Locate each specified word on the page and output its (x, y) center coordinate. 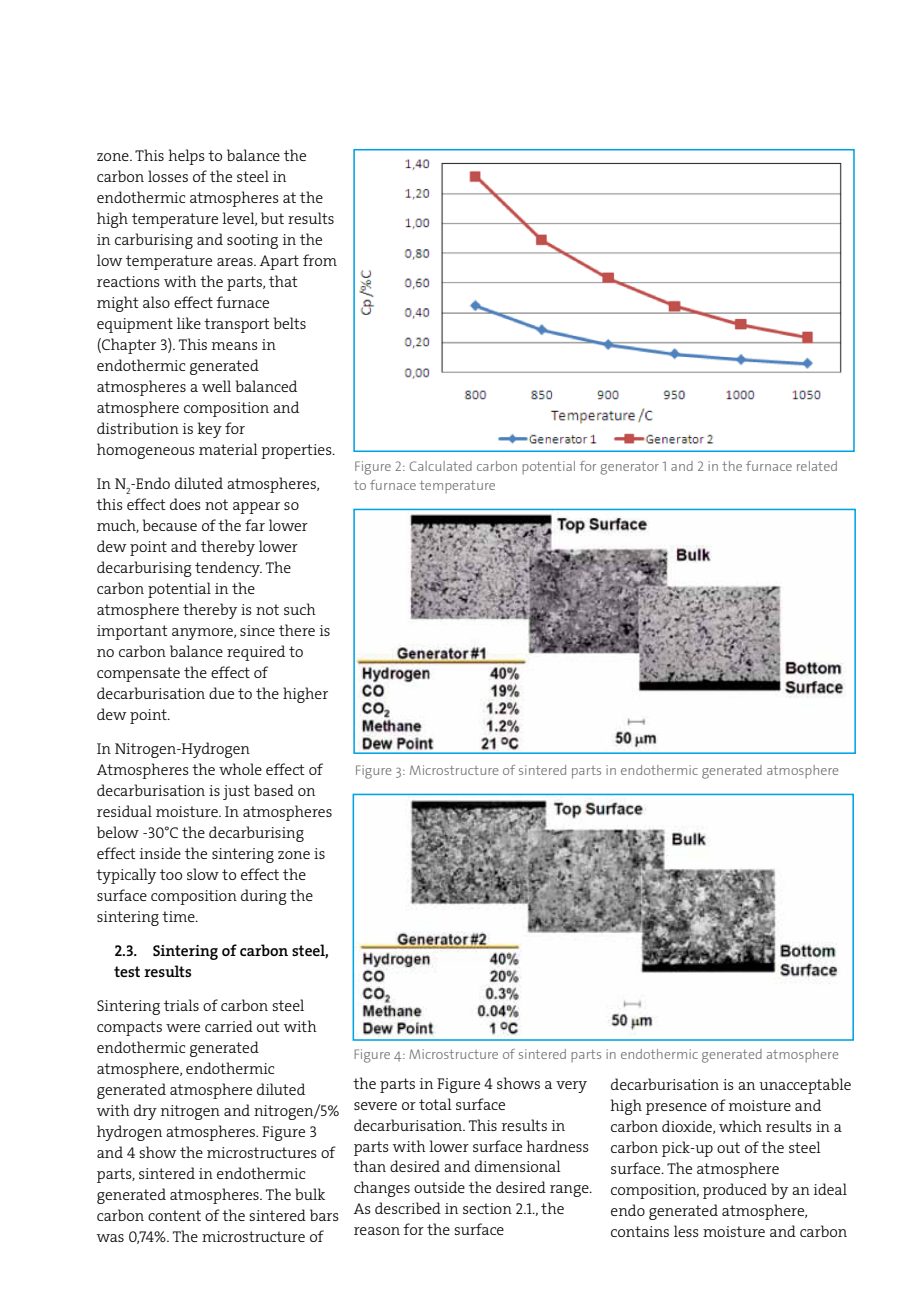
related (817, 466)
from (320, 260)
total (435, 1104)
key (209, 430)
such (300, 609)
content (174, 1215)
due (221, 693)
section (487, 1208)
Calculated (441, 466)
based (274, 790)
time (179, 916)
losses (168, 176)
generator (629, 468)
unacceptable (805, 1086)
